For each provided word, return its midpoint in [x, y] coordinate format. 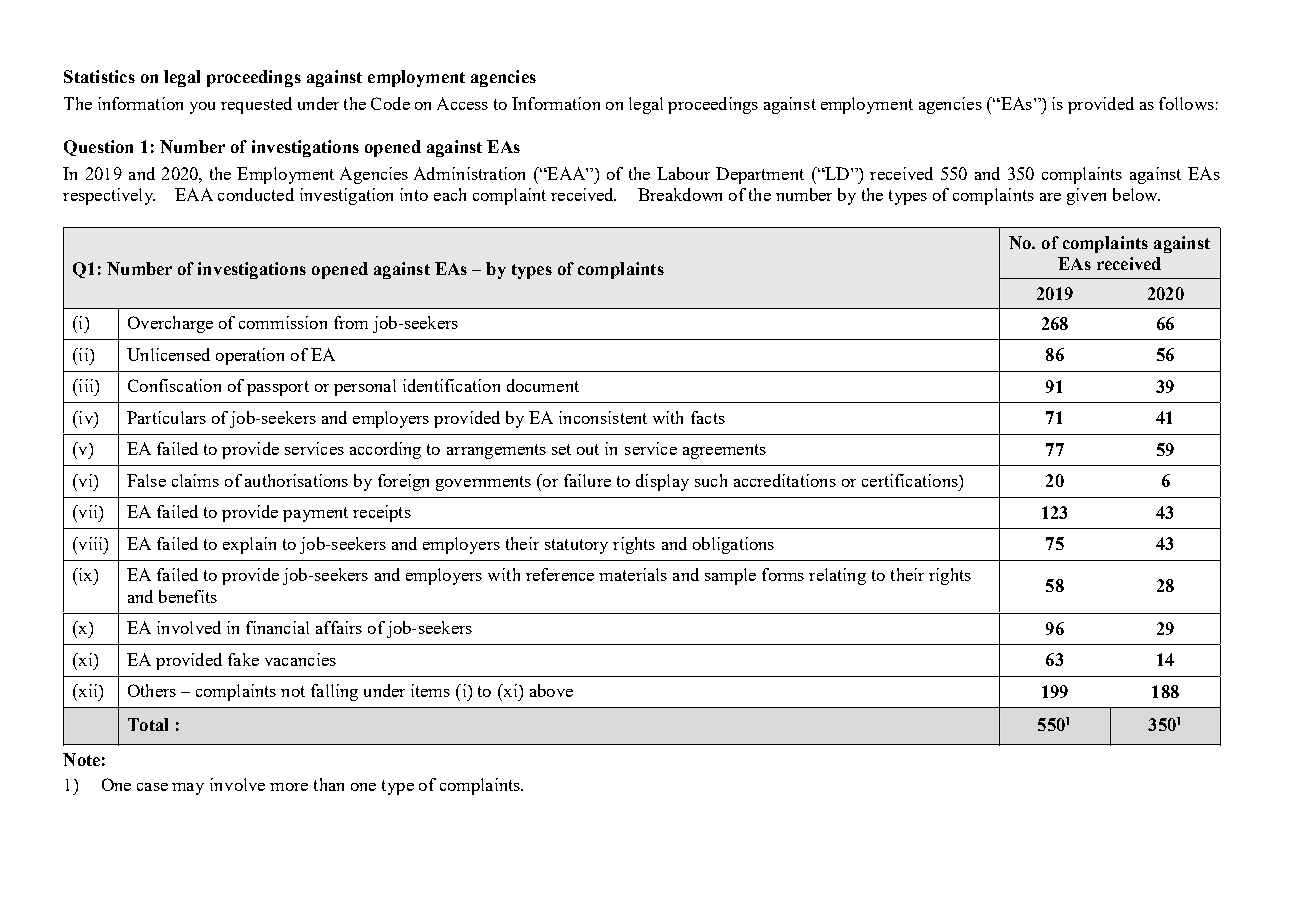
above [551, 690]
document [543, 385]
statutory [576, 546]
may [188, 789]
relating [837, 576]
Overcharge [170, 324]
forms [783, 574]
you [202, 108]
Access [462, 103]
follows [1186, 103]
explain [249, 545]
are [1050, 197]
